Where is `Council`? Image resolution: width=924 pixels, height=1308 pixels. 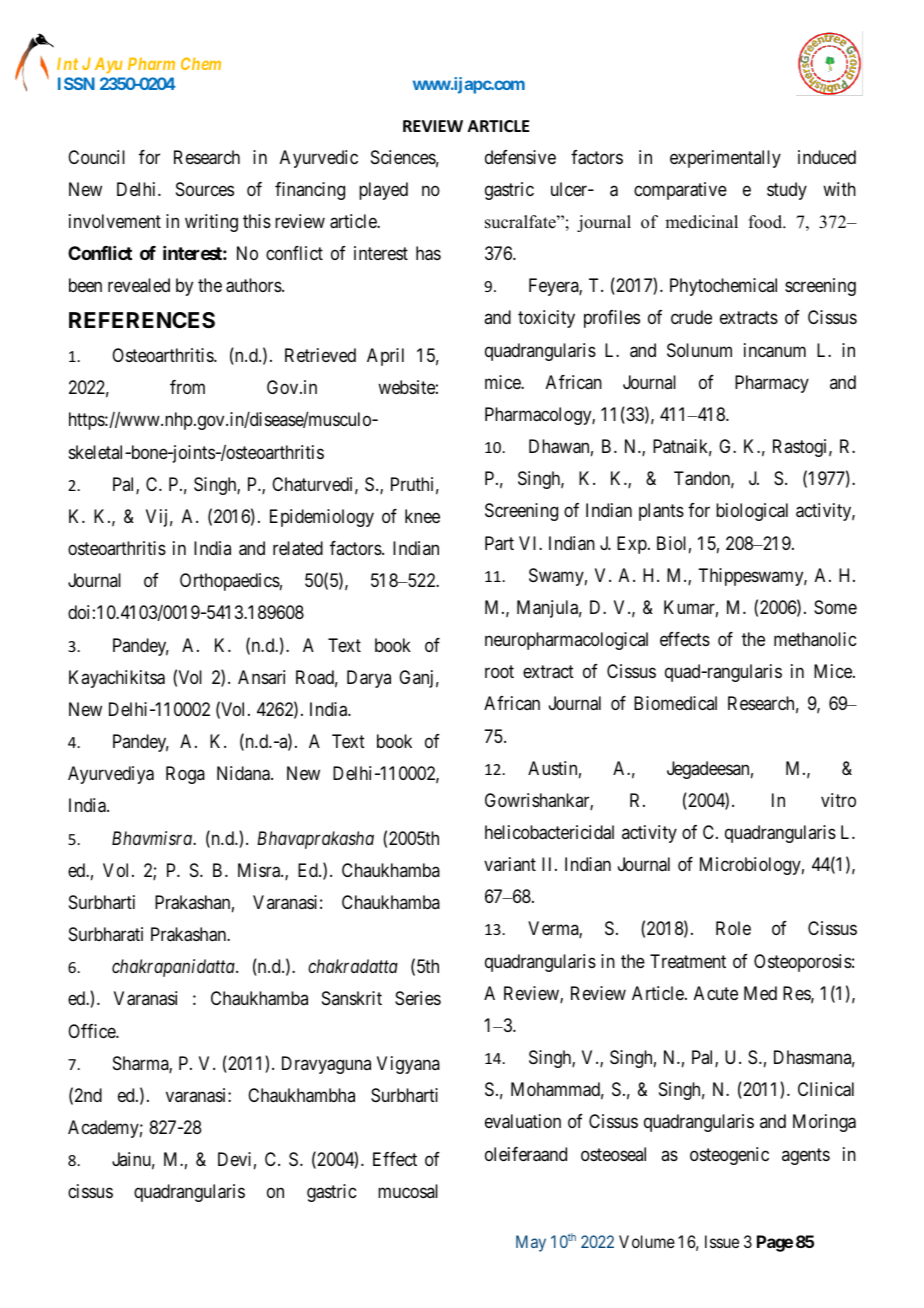 Council is located at coordinates (96, 157).
